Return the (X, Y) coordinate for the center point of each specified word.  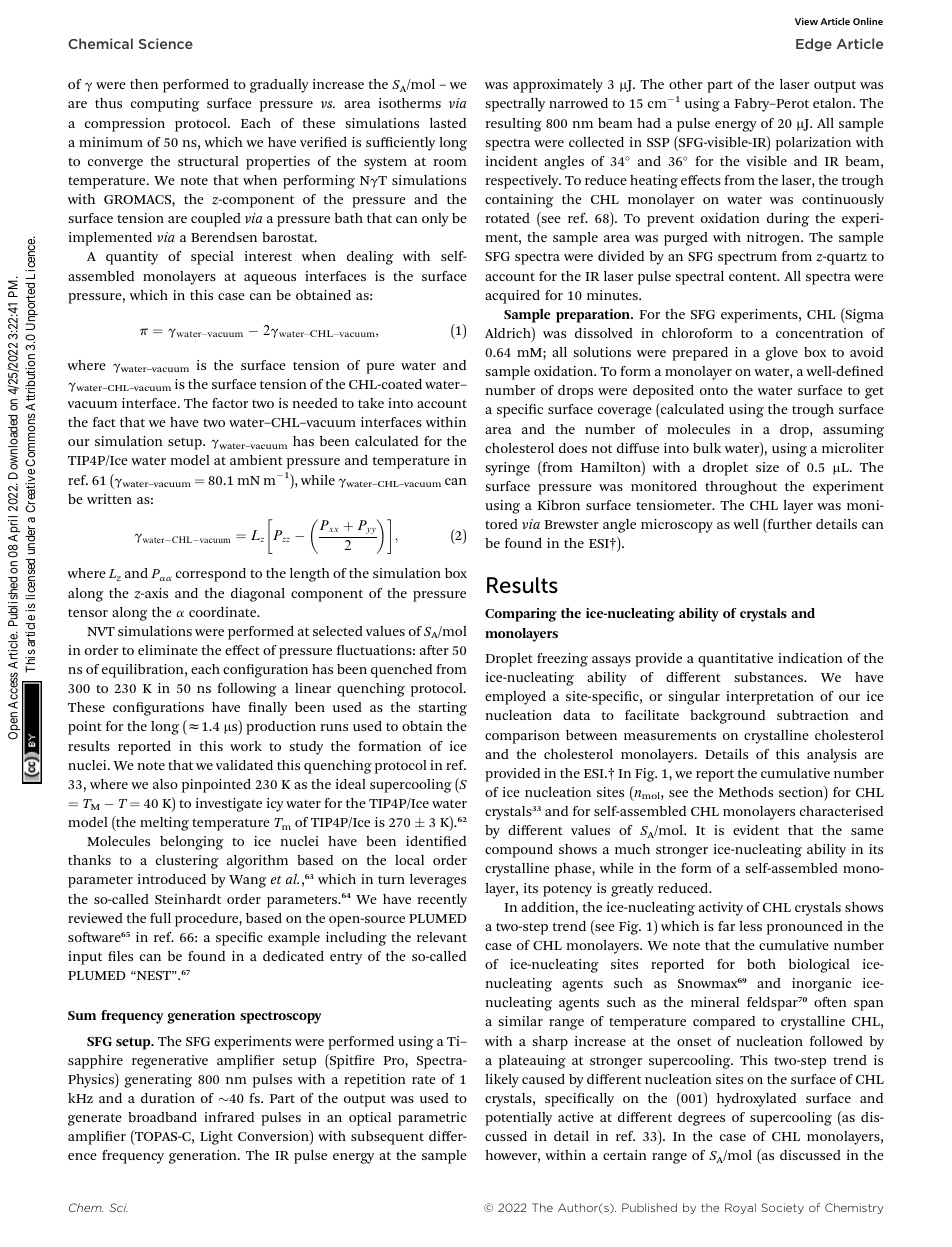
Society (782, 1208)
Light (216, 1138)
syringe (508, 469)
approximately (558, 86)
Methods (746, 792)
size (767, 467)
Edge (814, 45)
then (144, 84)
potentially (518, 1119)
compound (519, 851)
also (165, 784)
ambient (256, 460)
